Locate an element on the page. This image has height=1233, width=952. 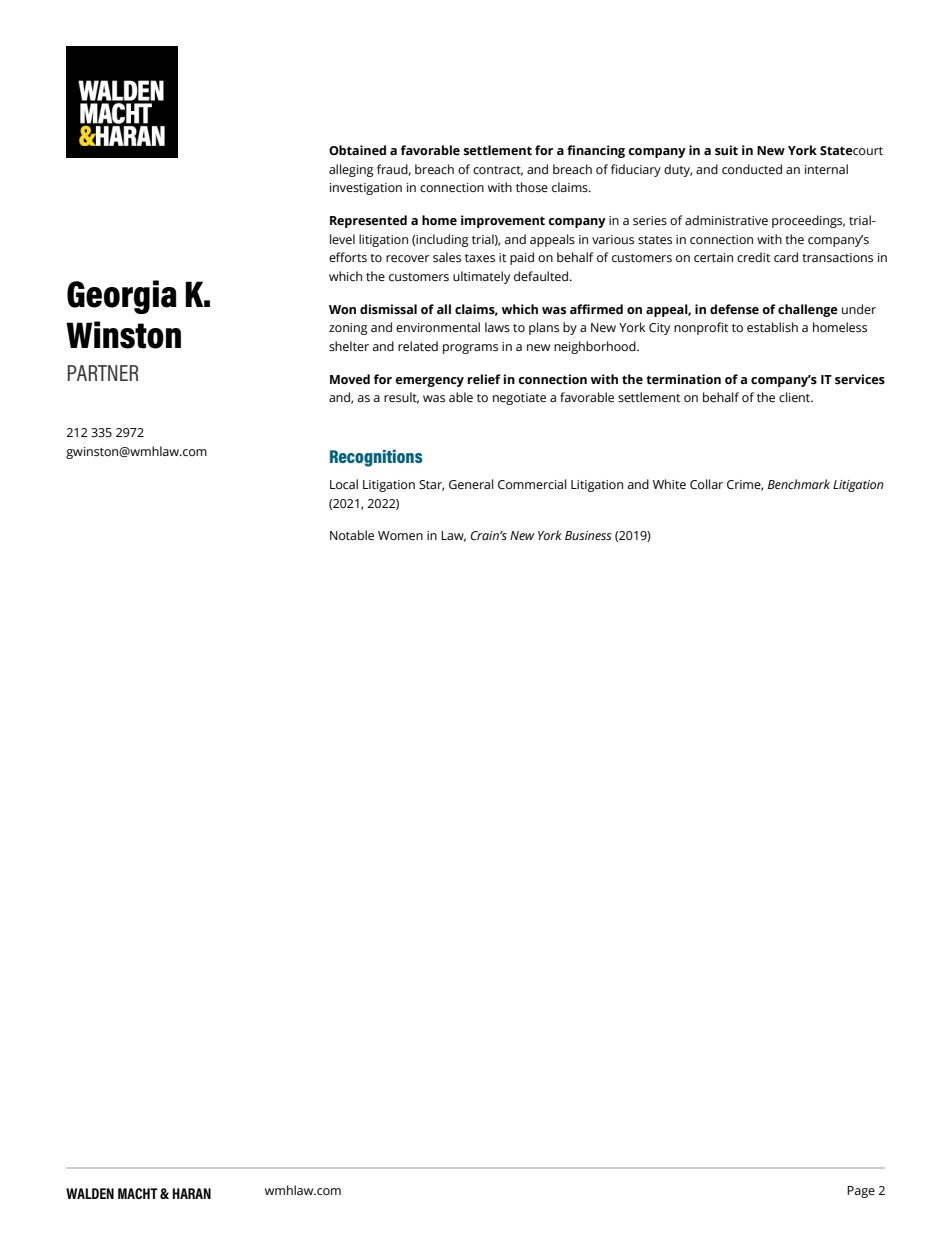
MACHT is located at coordinates (138, 1193).
